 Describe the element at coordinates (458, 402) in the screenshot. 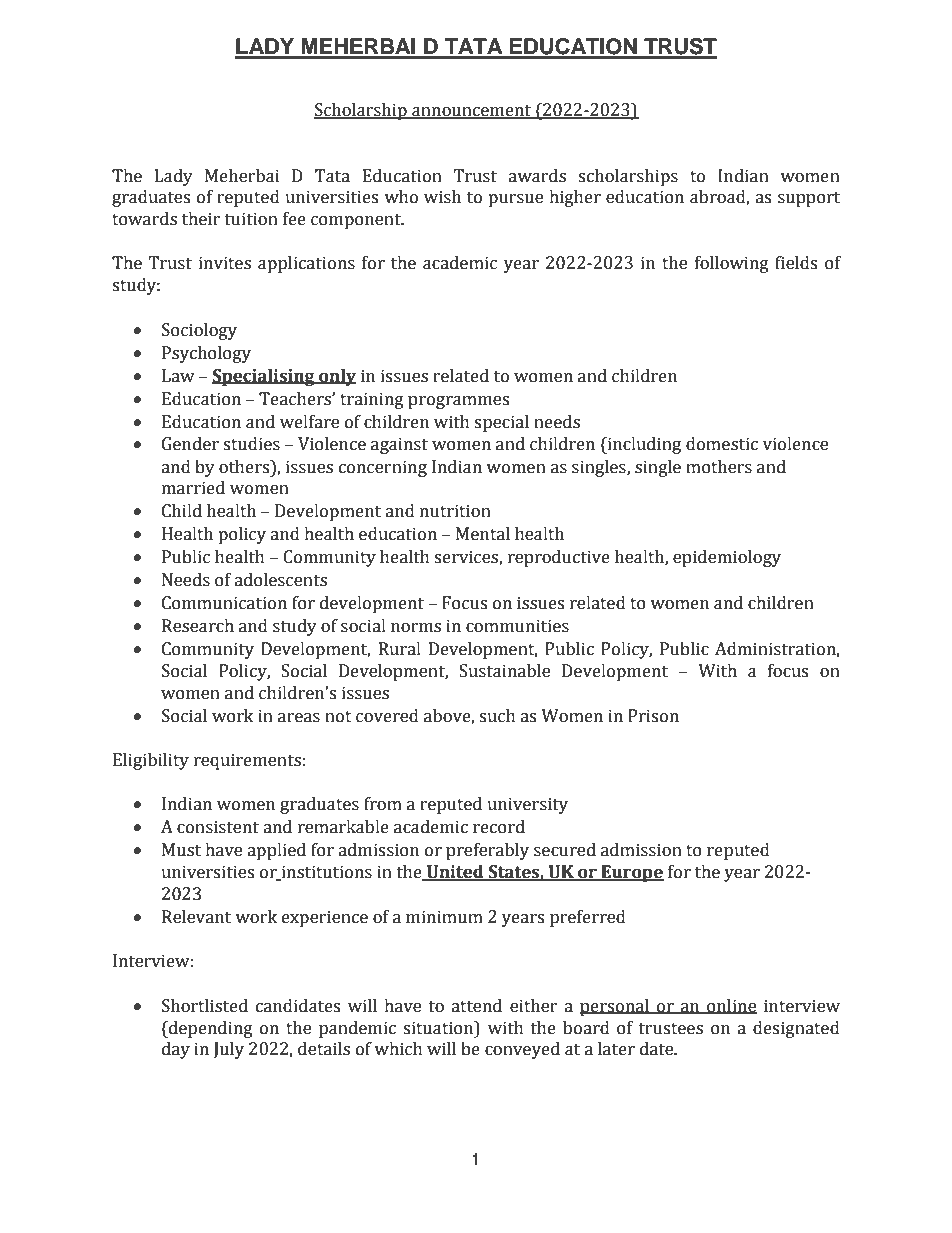

I see `programmes` at that location.
